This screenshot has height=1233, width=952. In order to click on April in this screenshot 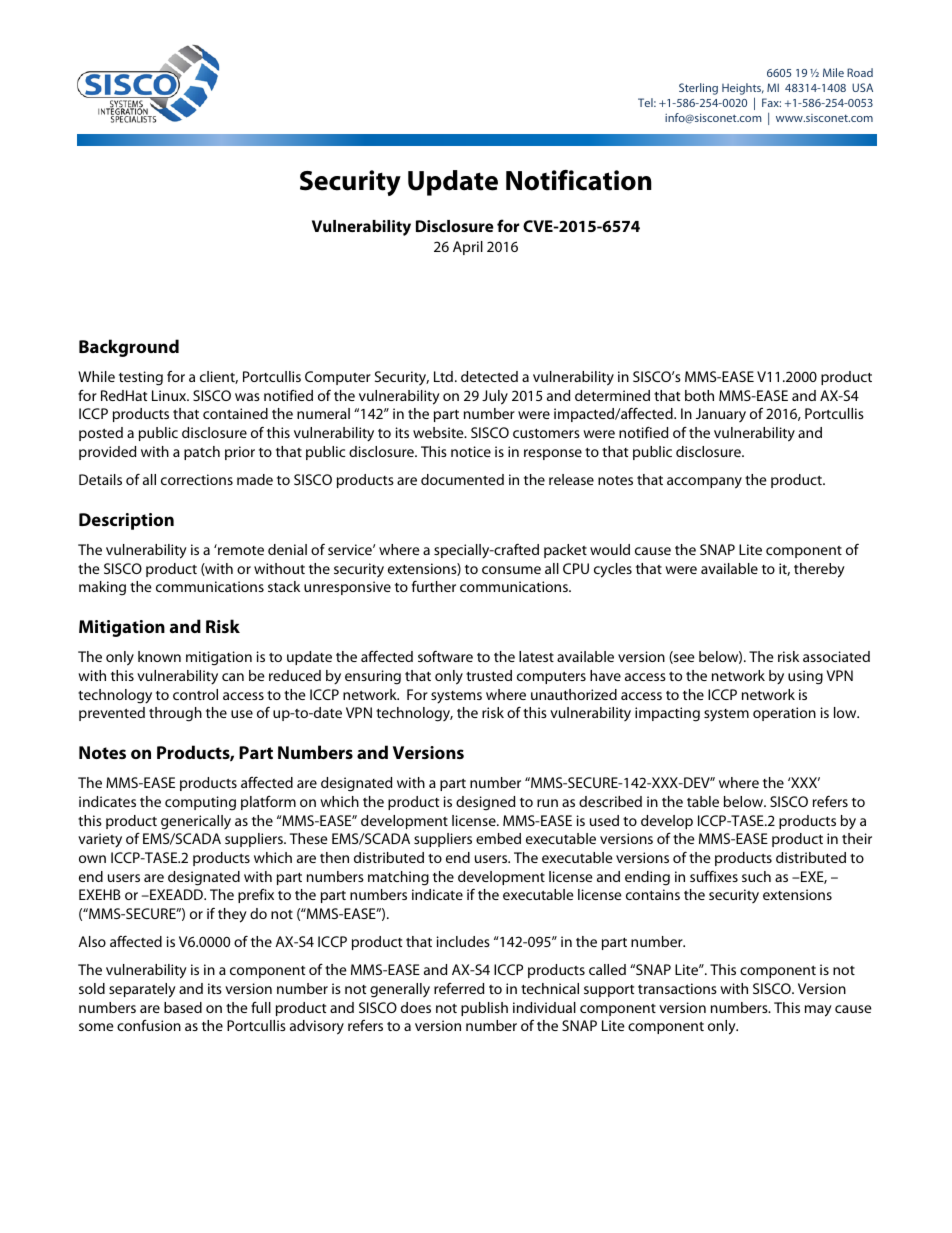, I will do `click(468, 248)`.
